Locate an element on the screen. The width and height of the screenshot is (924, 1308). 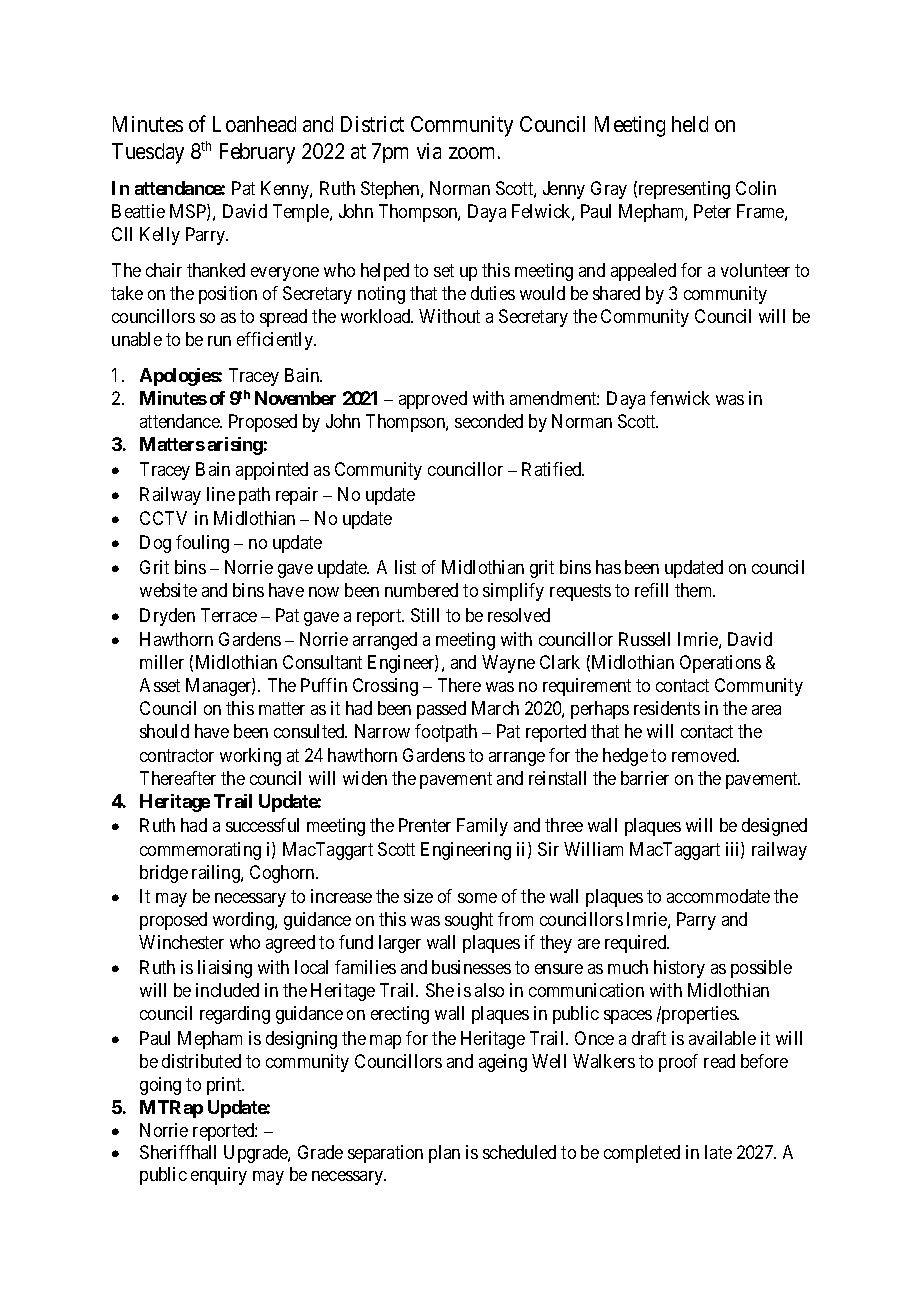
enquiry is located at coordinates (219, 1176).
